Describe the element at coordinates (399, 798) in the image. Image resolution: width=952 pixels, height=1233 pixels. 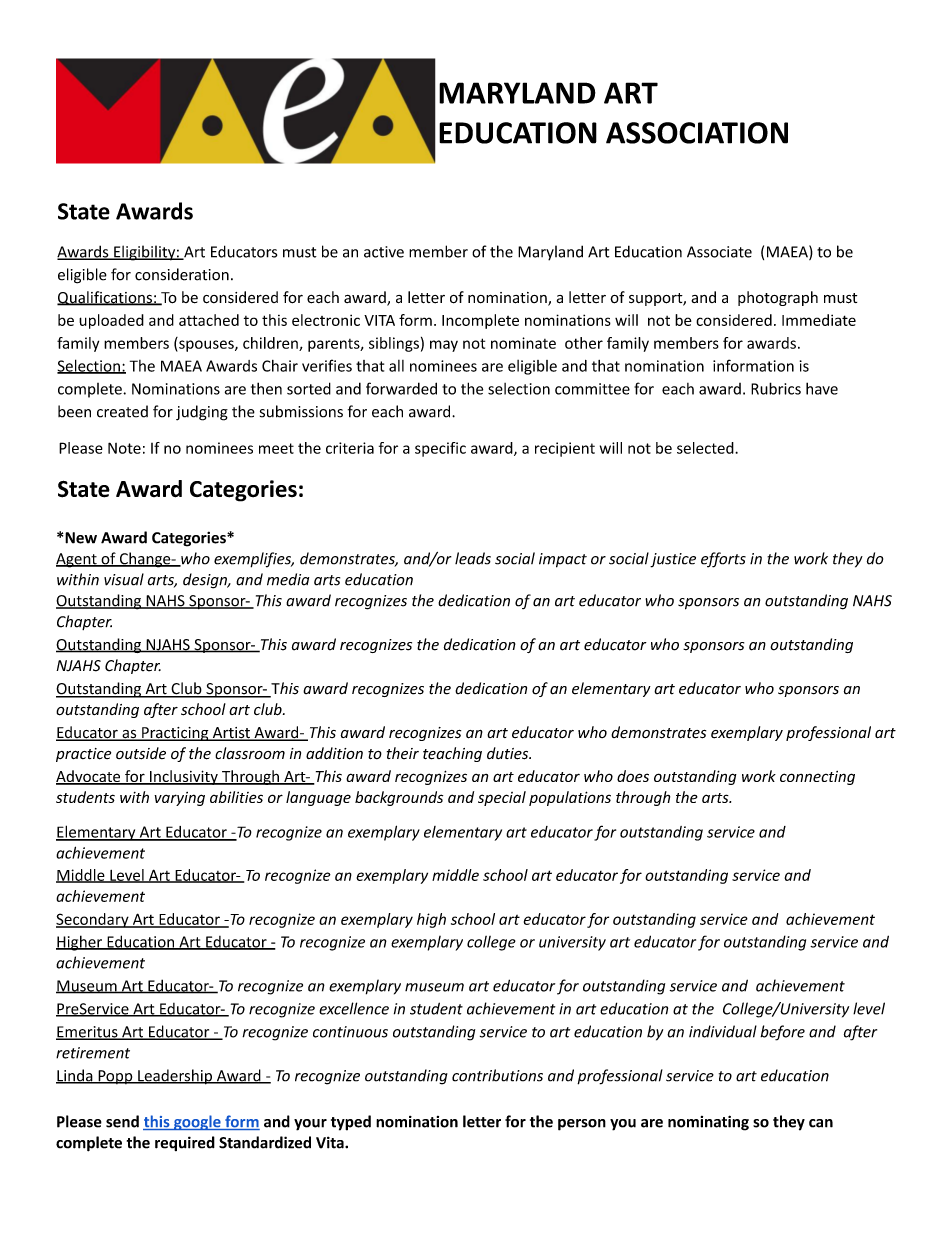
I see `backgrounds` at that location.
